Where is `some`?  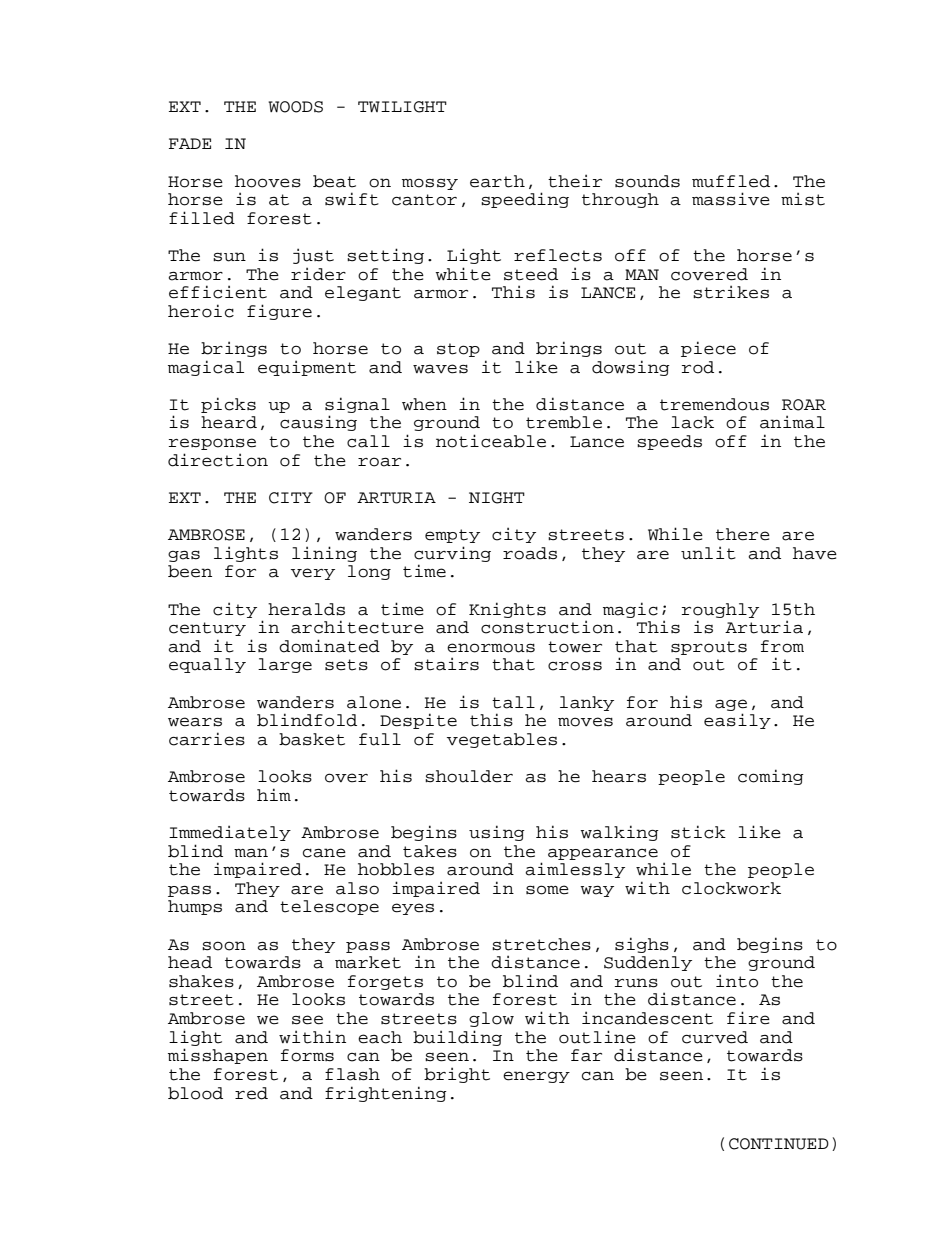
some is located at coordinates (547, 890).
